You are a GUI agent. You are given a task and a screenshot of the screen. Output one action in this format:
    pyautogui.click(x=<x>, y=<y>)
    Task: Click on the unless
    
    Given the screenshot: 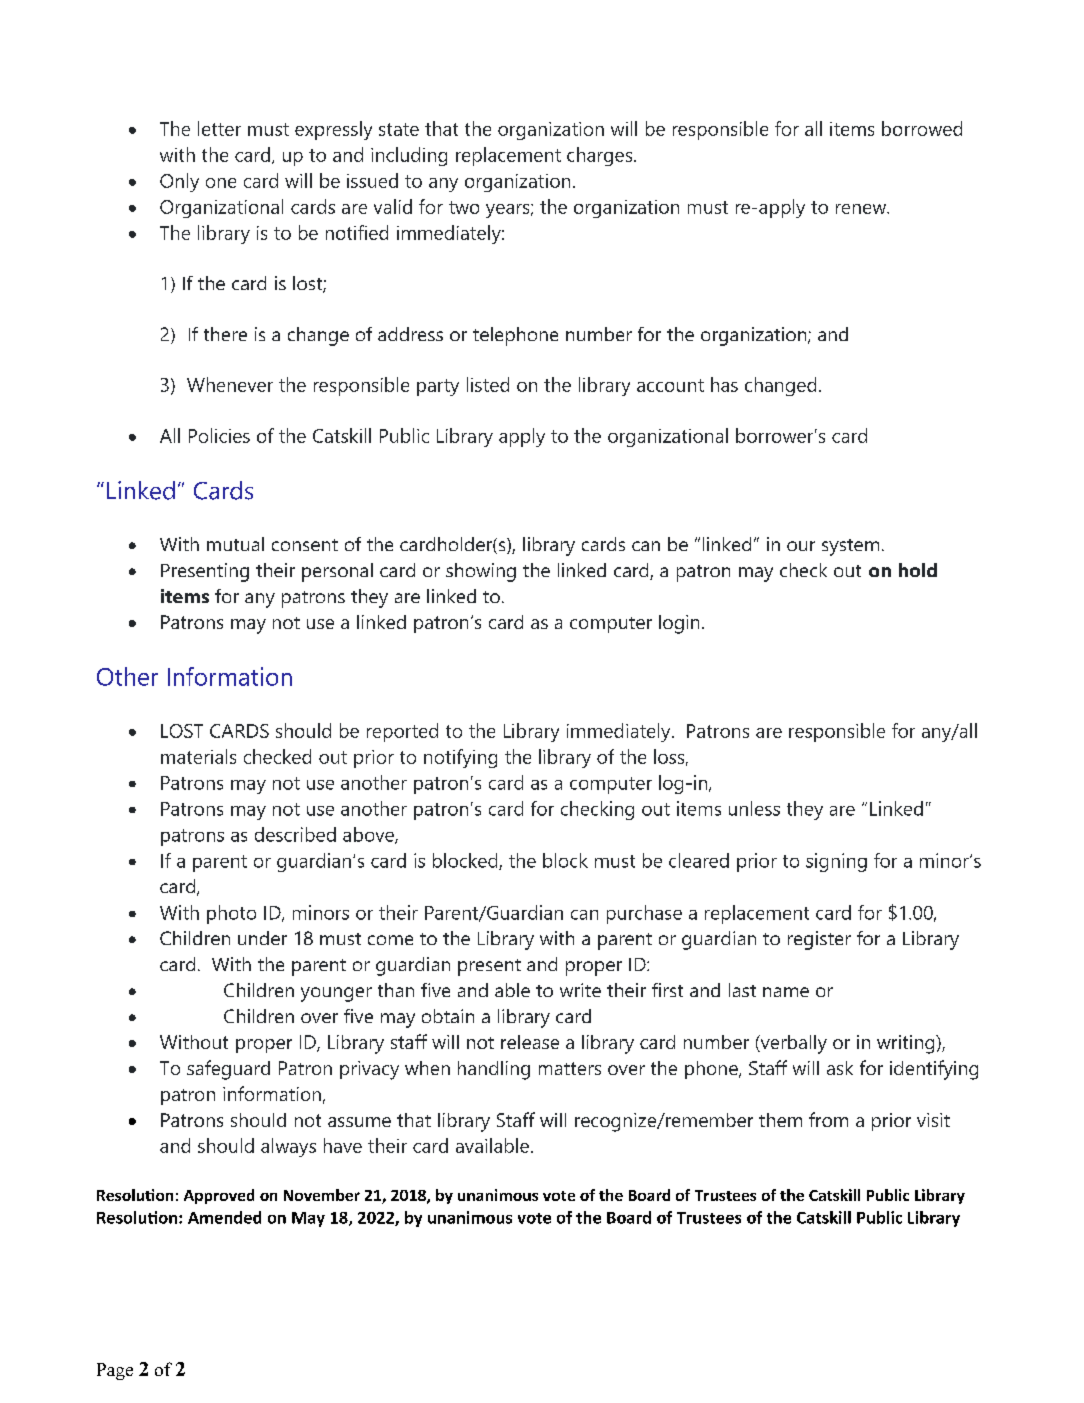 What is the action you would take?
    pyautogui.click(x=754, y=808)
